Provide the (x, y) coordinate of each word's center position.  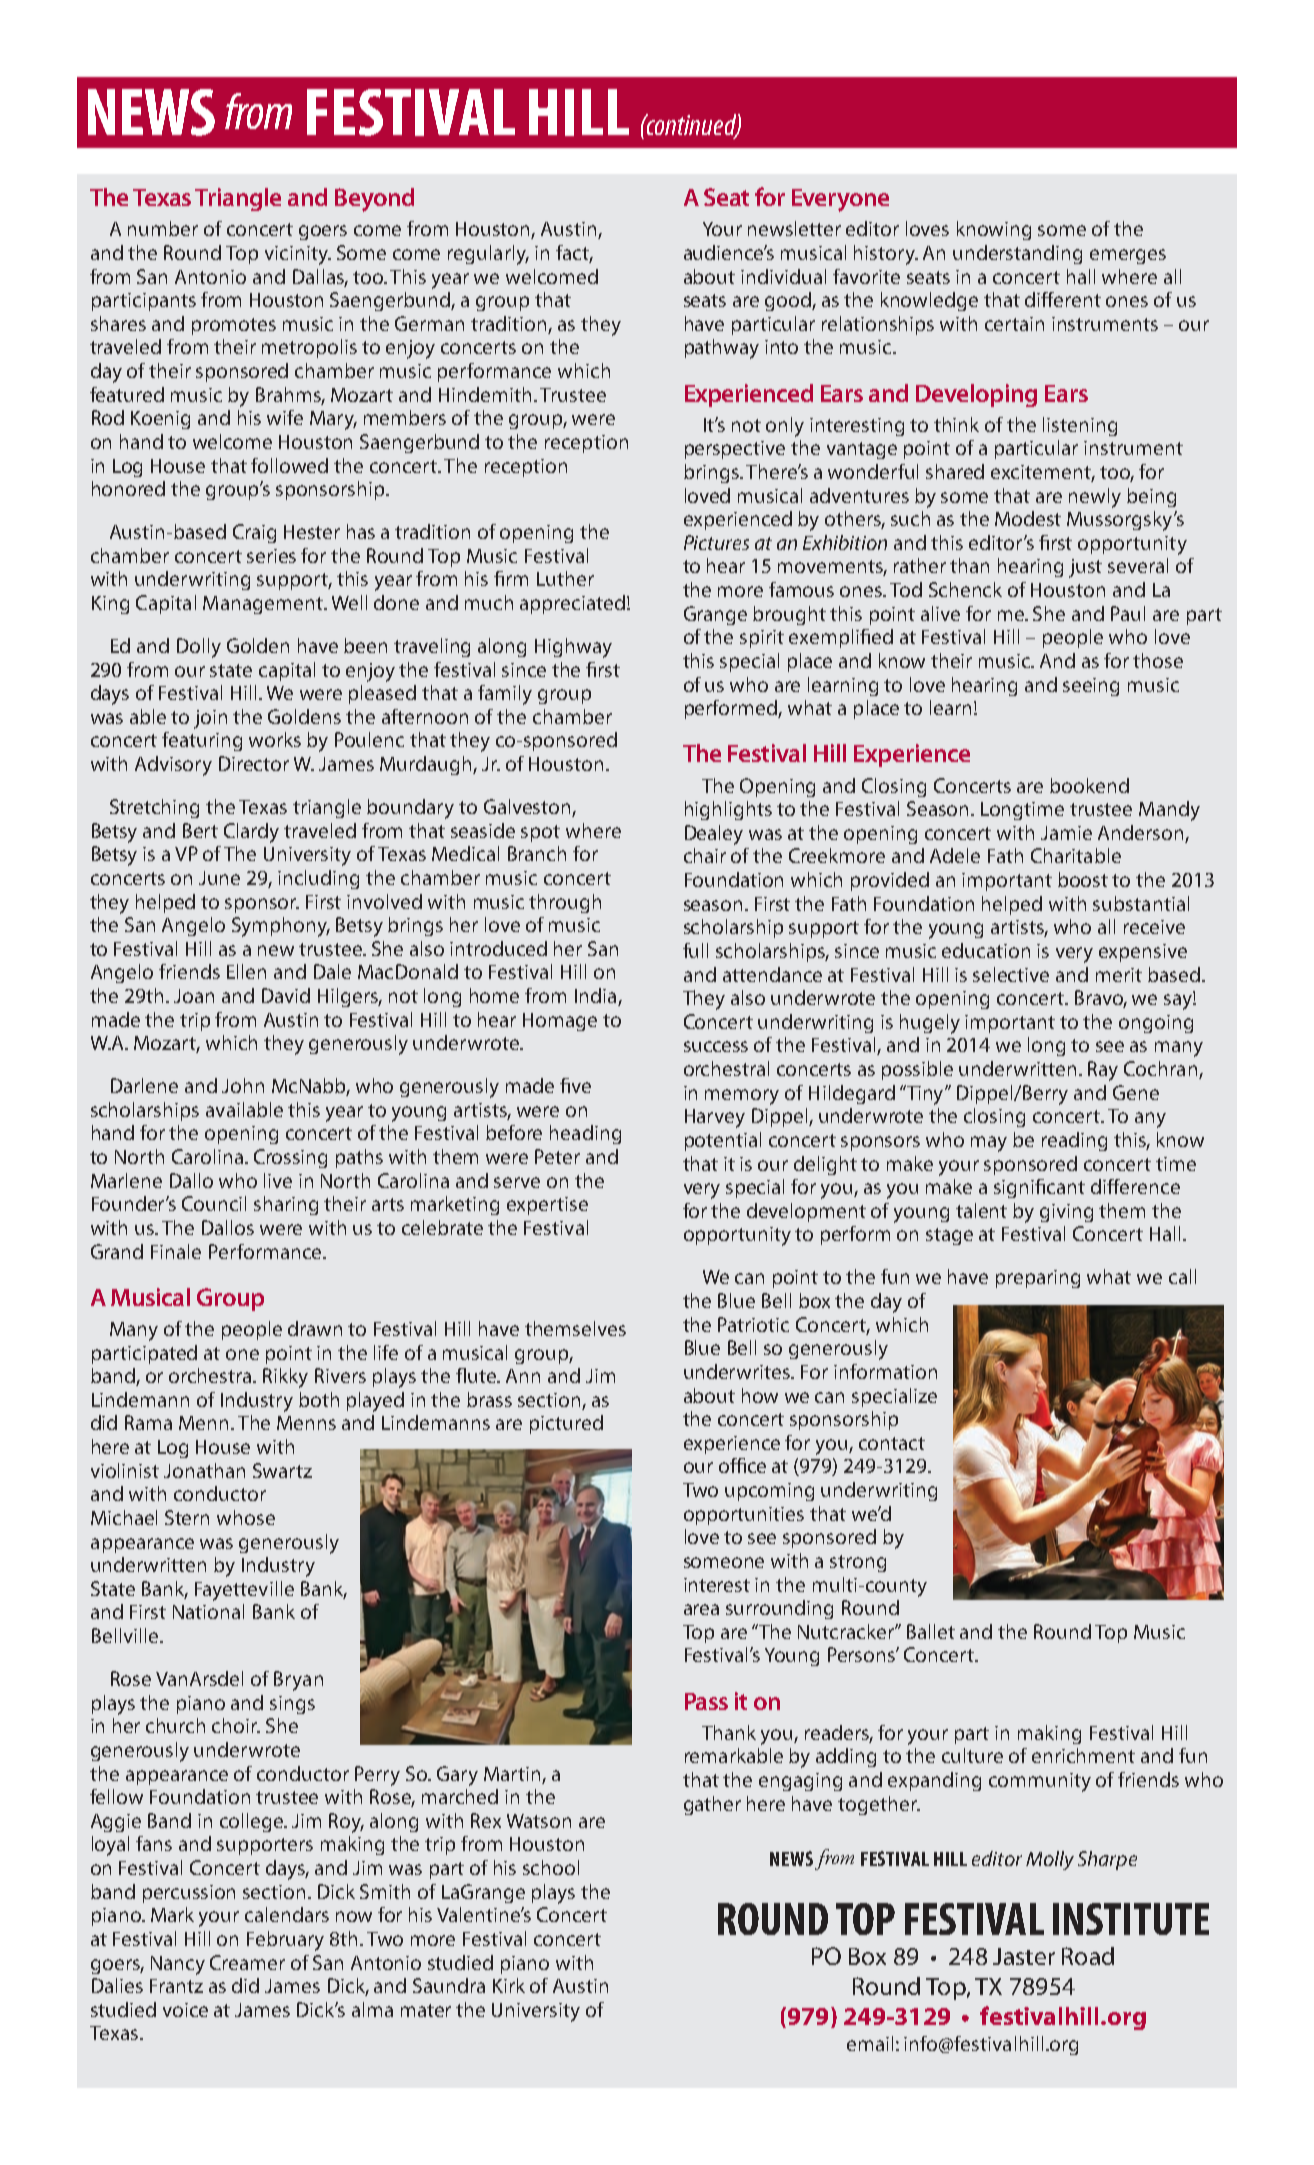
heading (585, 1134)
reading (1074, 1141)
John (243, 1085)
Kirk (509, 1985)
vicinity (298, 255)
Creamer (247, 1962)
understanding (1017, 254)
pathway (722, 349)
